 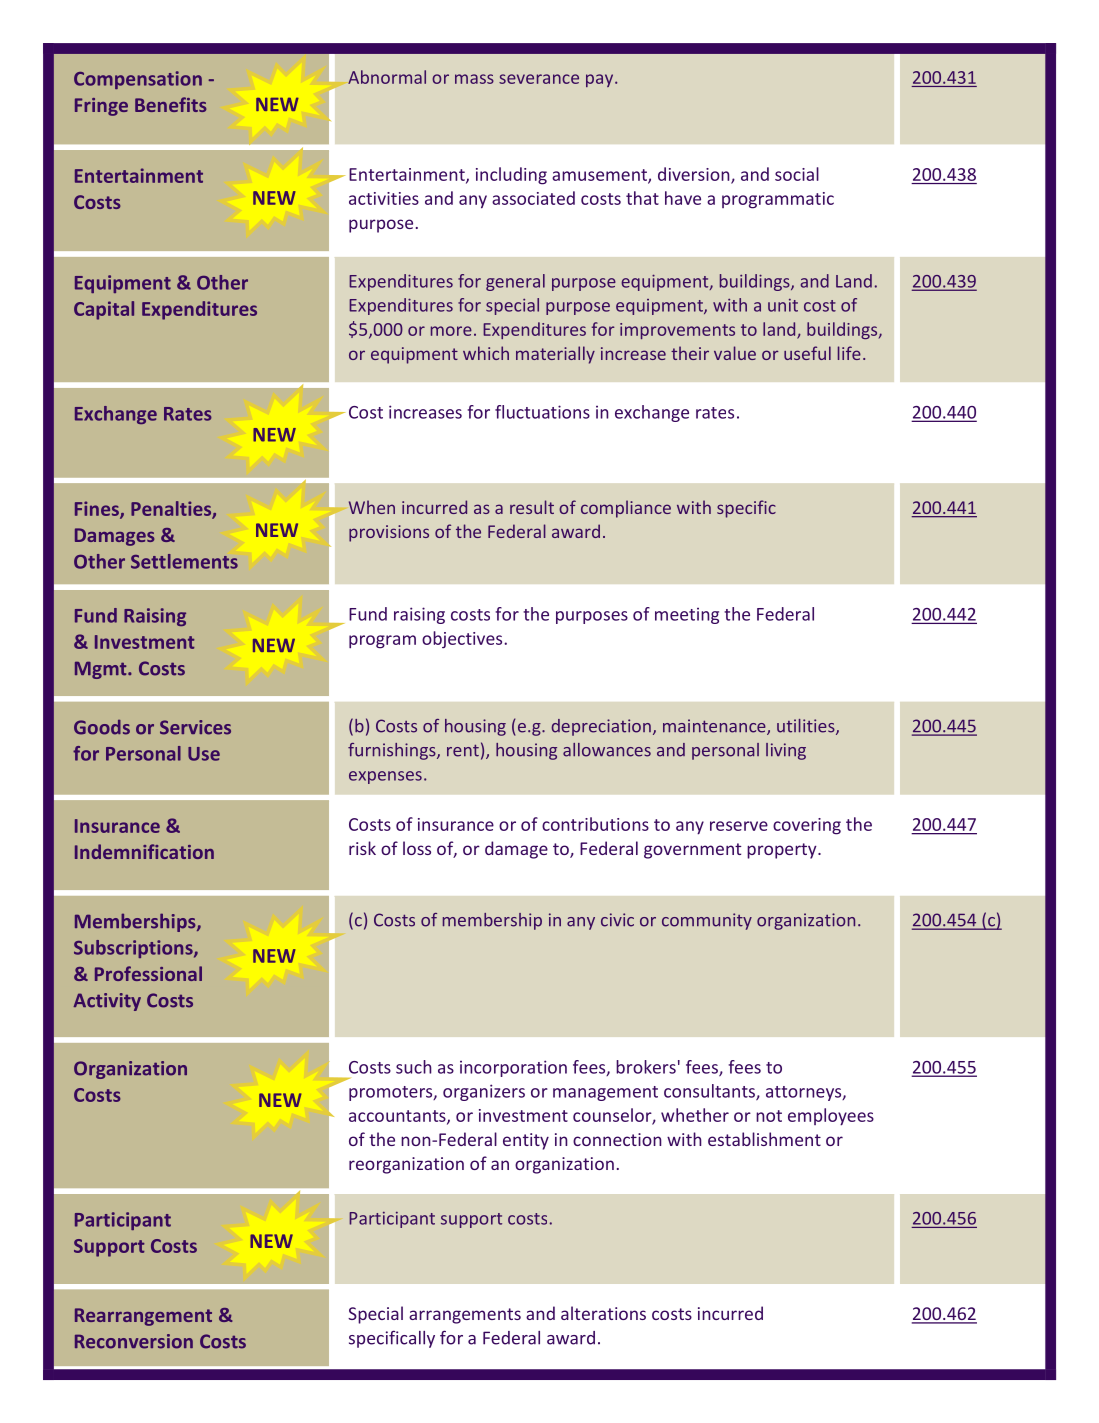 I want to click on social, so click(x=797, y=174).
